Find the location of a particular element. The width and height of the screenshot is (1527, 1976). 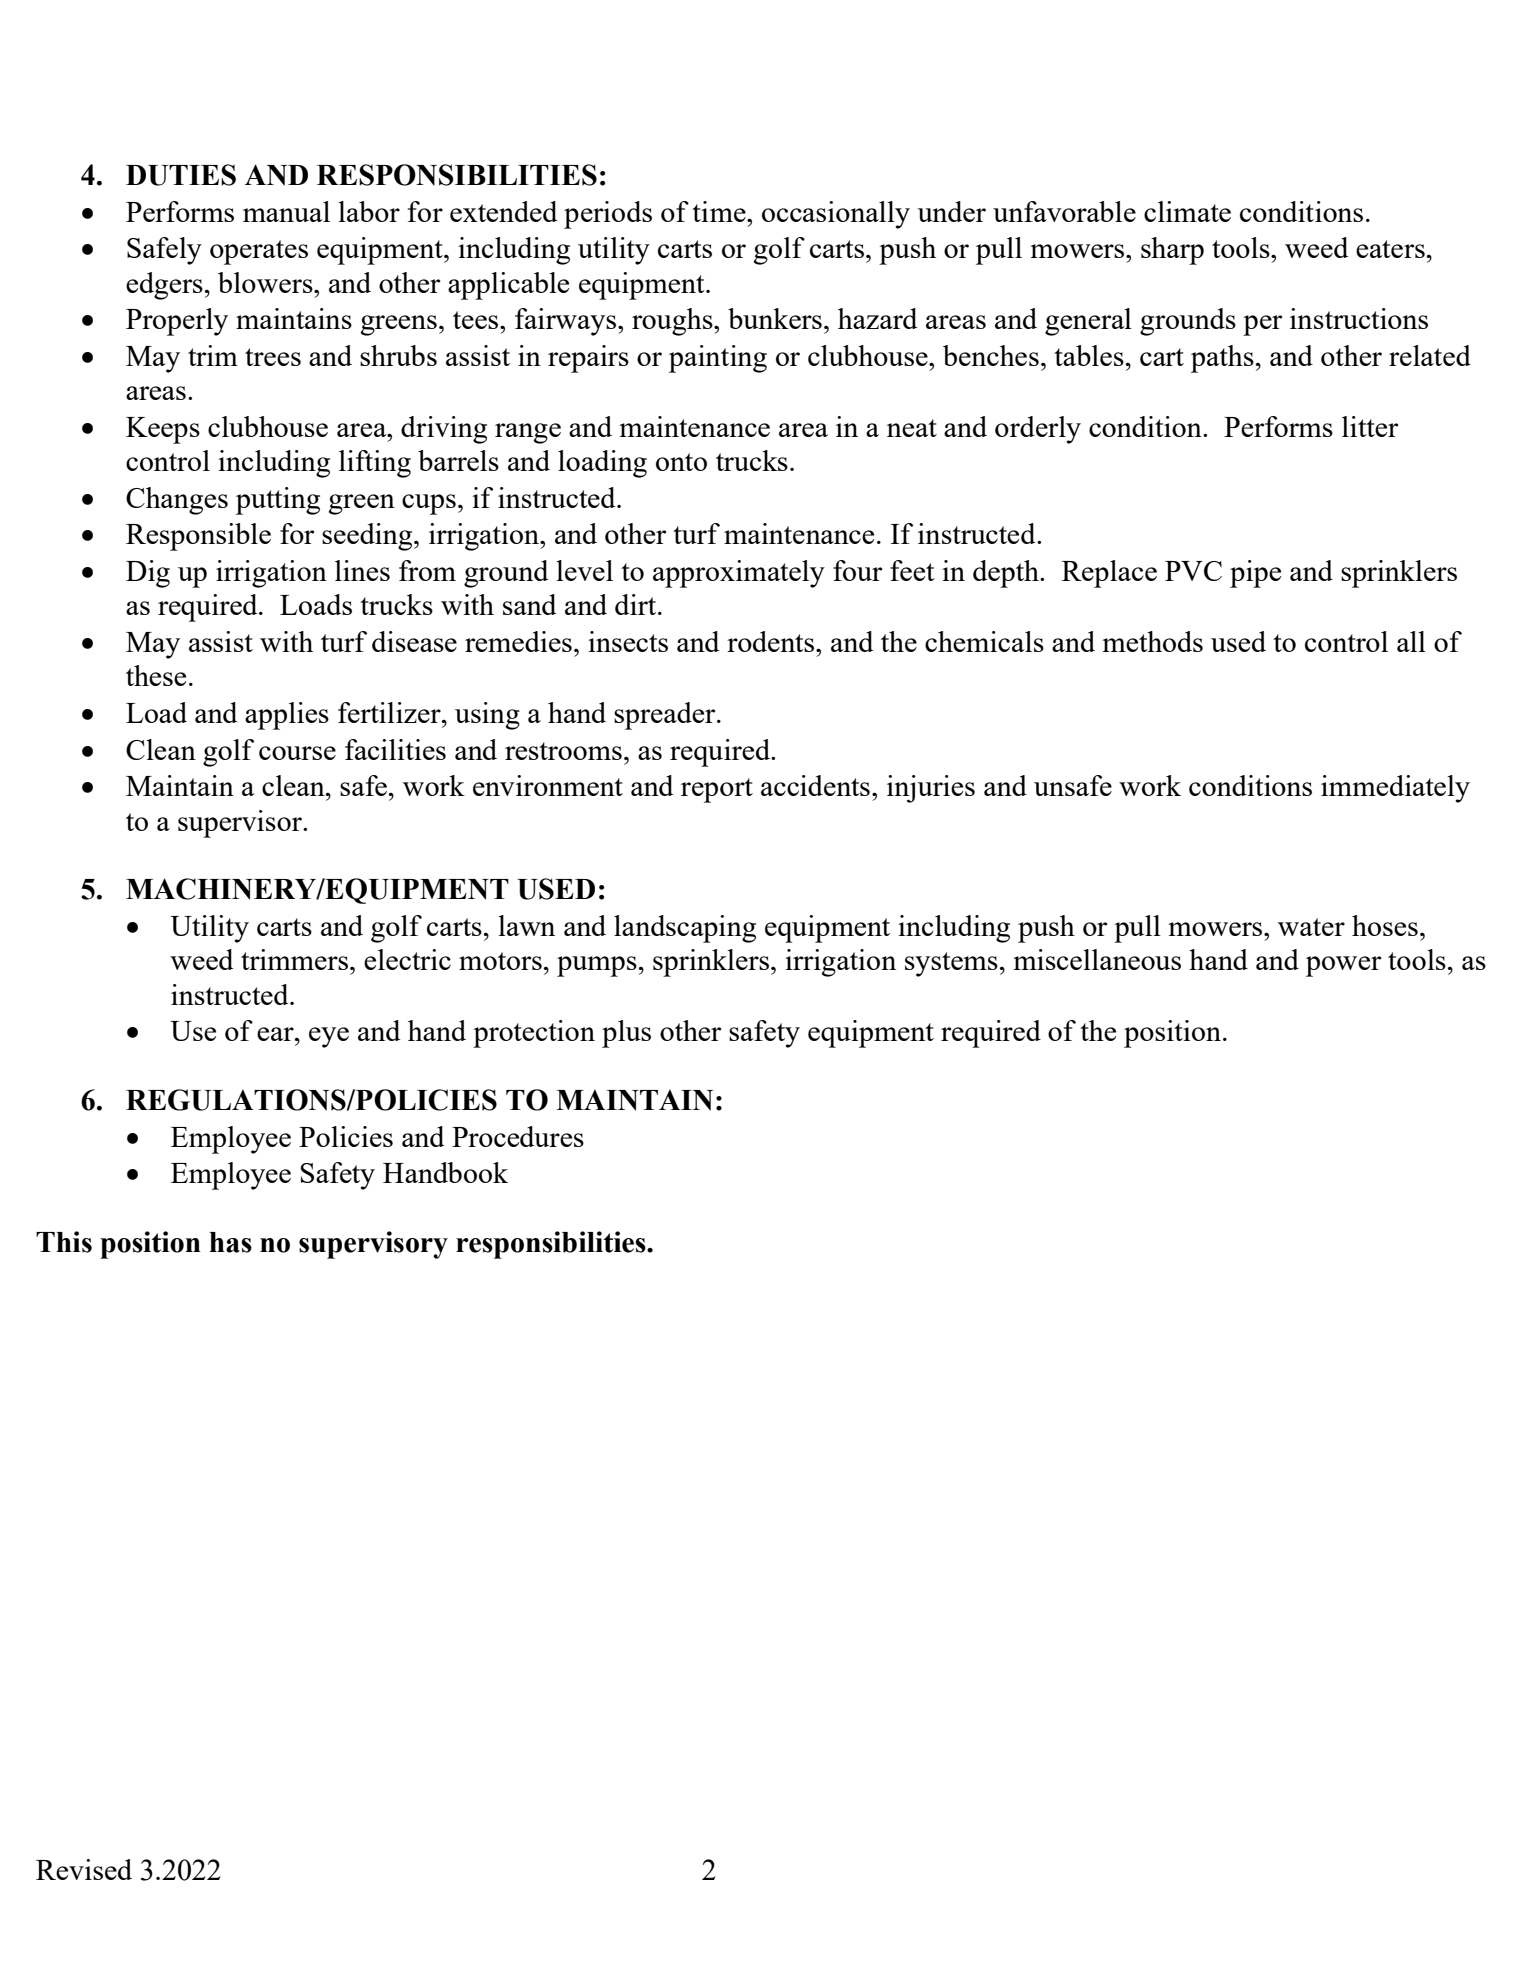

sharp is located at coordinates (1172, 251).
